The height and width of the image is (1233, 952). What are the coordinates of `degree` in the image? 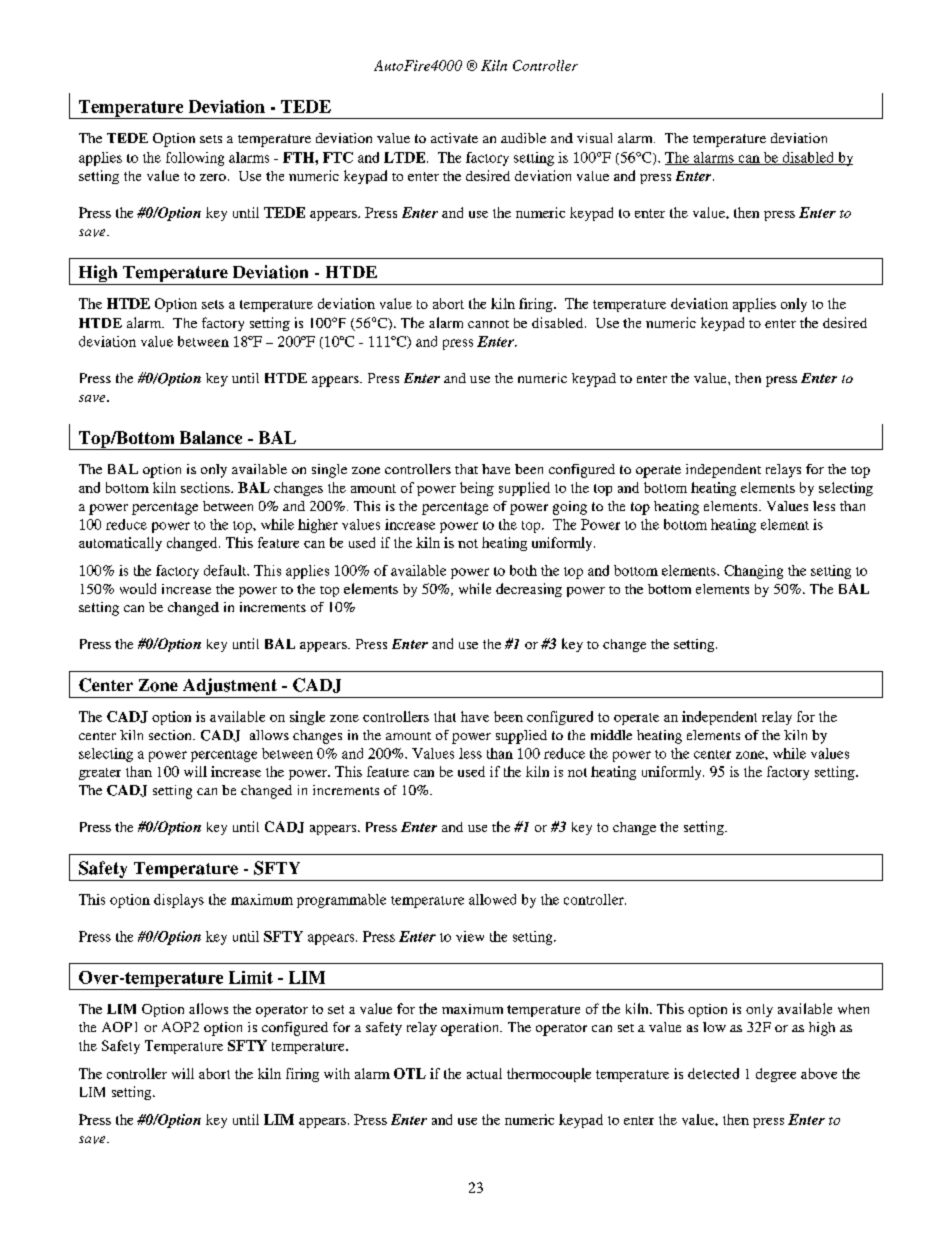 It's located at (776, 1075).
